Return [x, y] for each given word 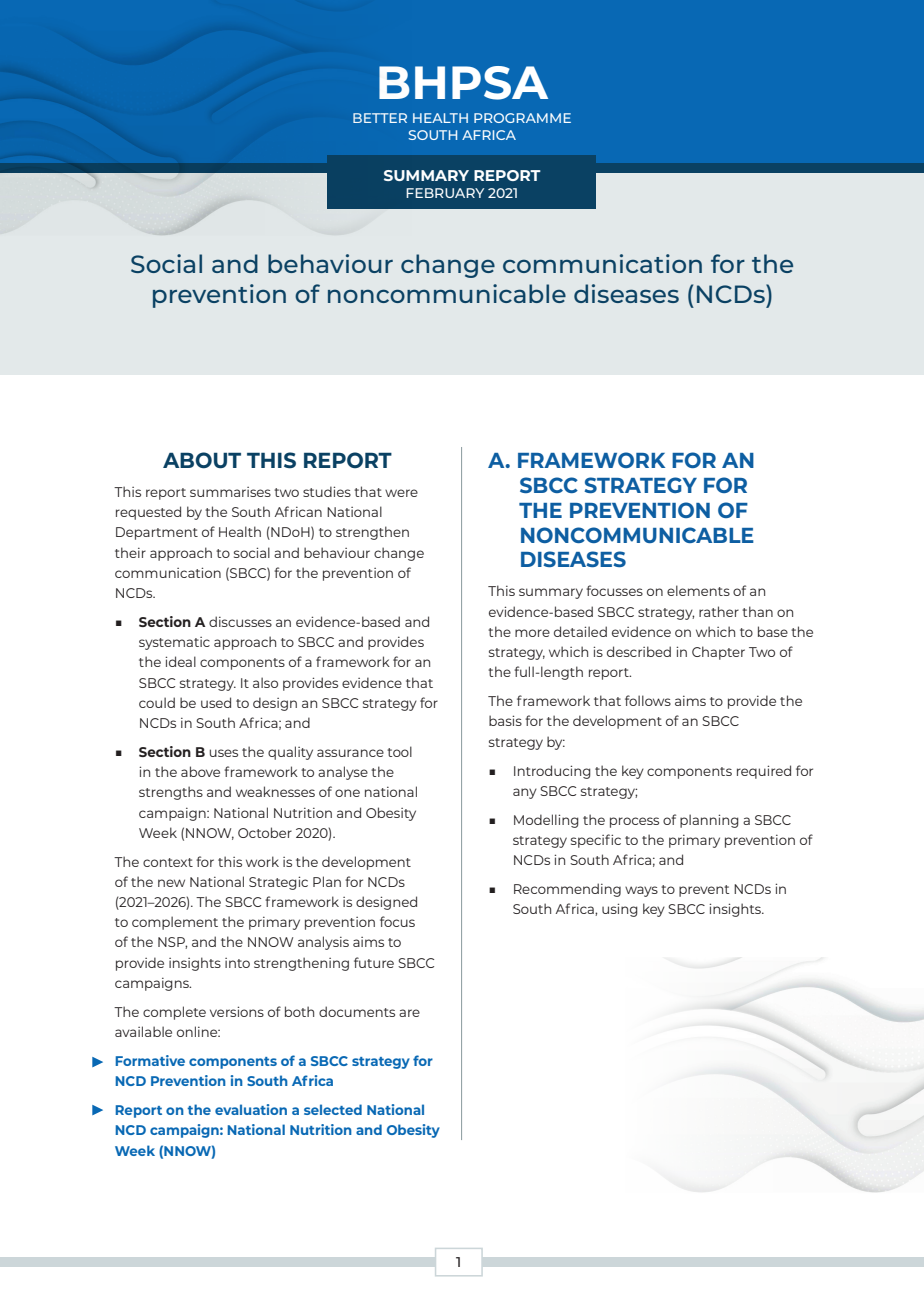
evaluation [251, 1109]
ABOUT [202, 460]
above [200, 771]
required [764, 772]
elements [698, 590]
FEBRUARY [445, 193]
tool [399, 751]
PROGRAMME [522, 118]
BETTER [380, 118]
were [401, 493]
